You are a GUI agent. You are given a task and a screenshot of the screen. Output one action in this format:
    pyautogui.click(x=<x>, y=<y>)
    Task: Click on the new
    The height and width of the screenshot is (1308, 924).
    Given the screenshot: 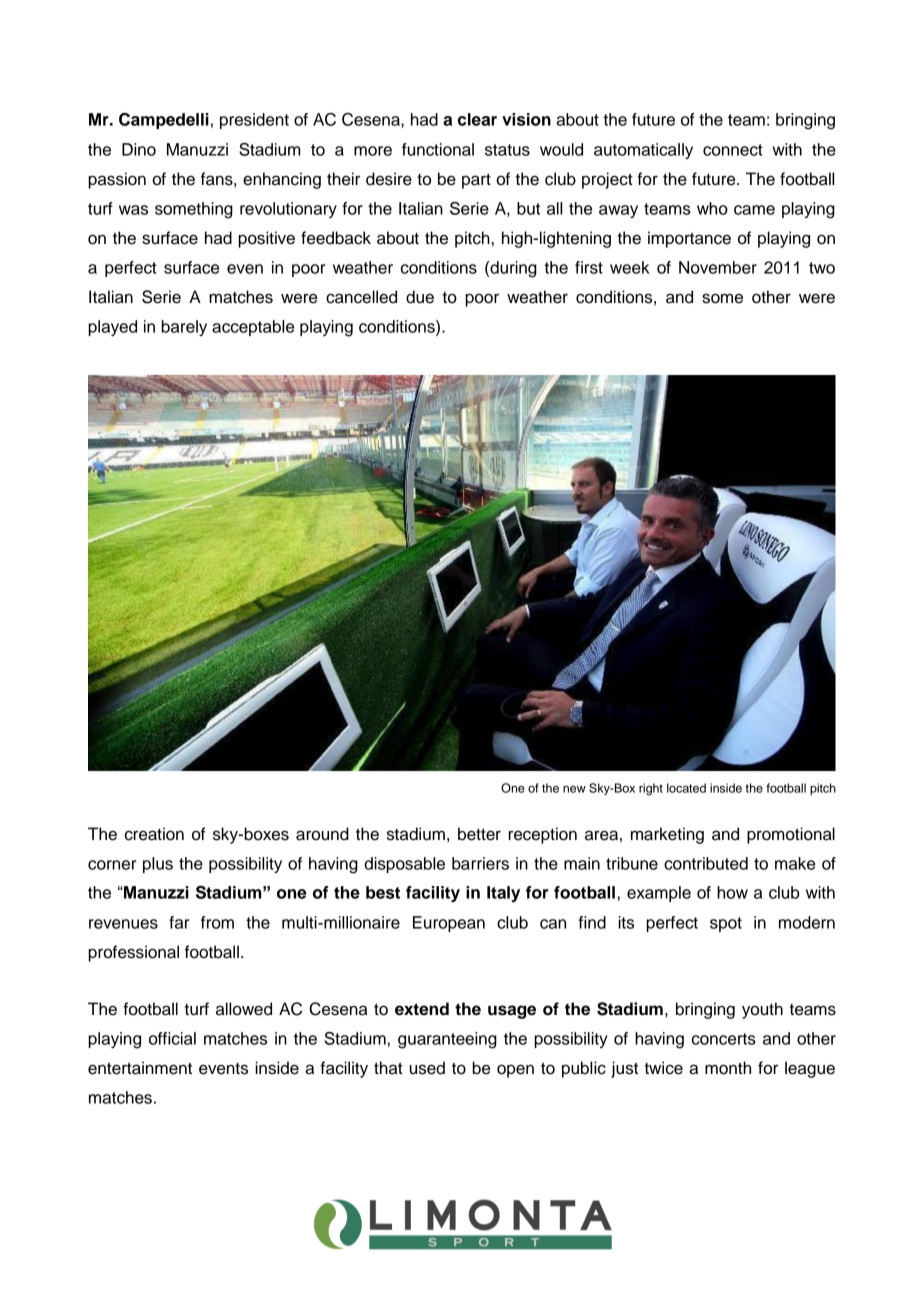 What is the action you would take?
    pyautogui.click(x=574, y=789)
